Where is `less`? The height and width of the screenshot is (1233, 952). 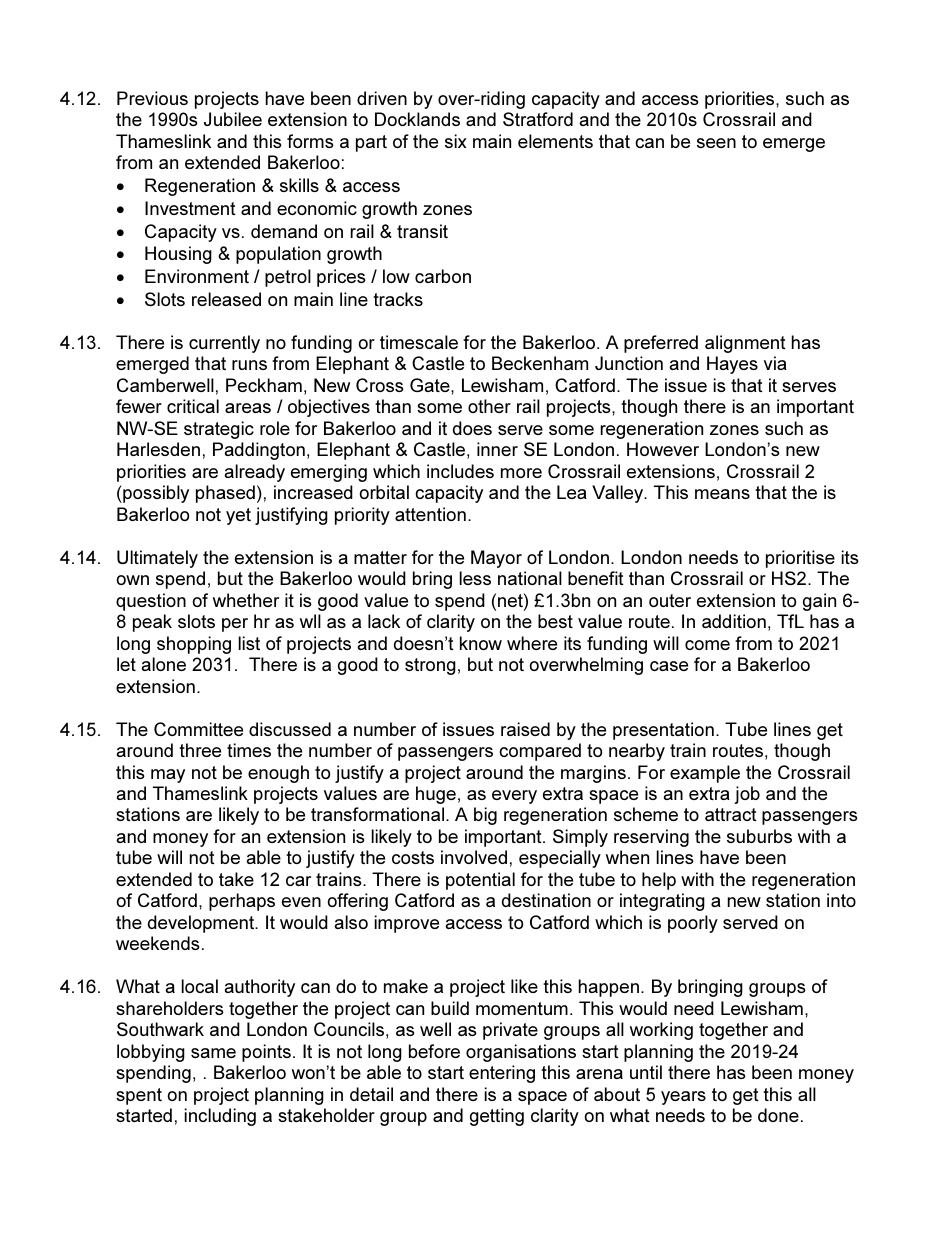 less is located at coordinates (475, 578).
